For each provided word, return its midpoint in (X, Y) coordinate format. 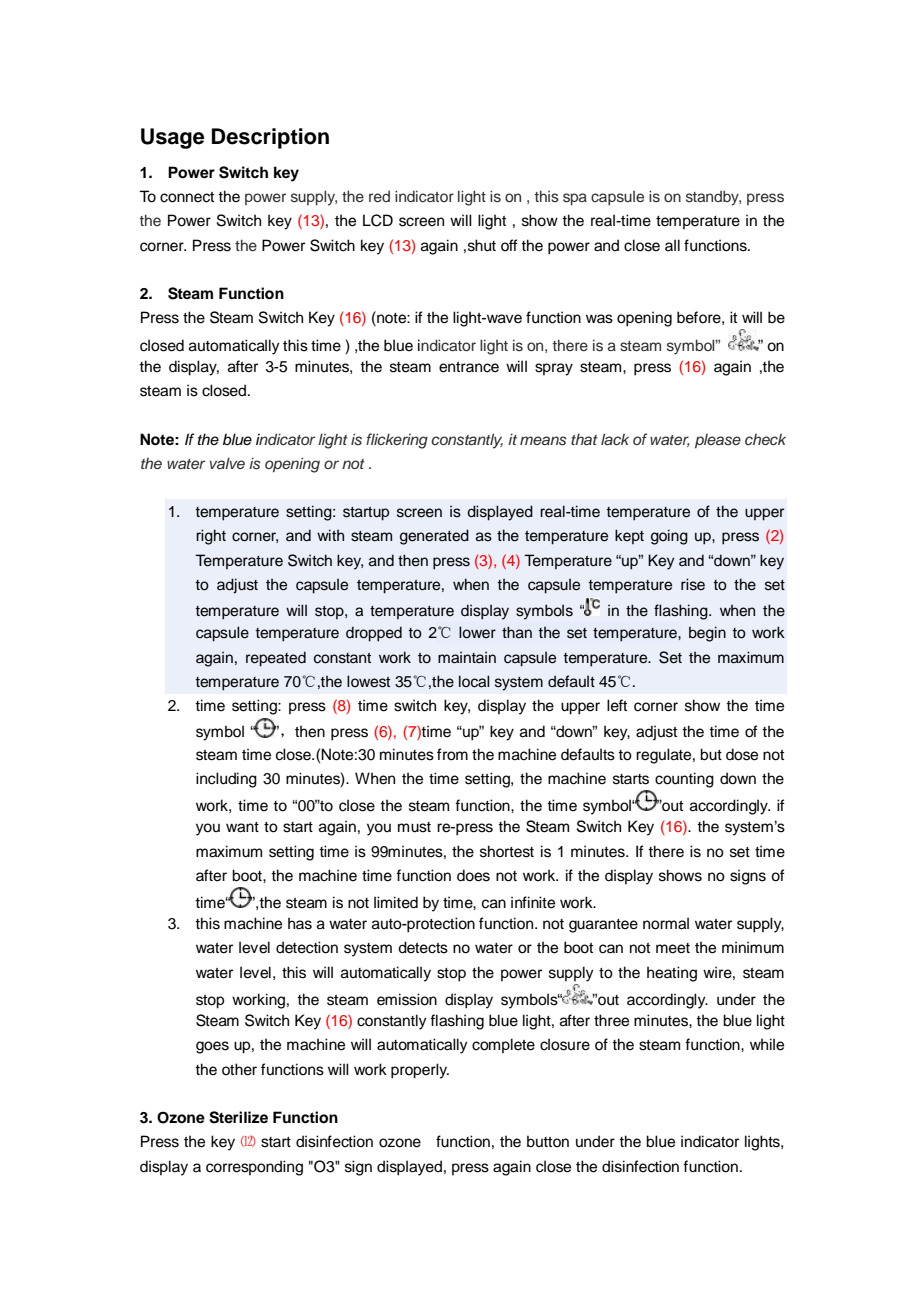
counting (684, 780)
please (718, 441)
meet (673, 948)
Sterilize (238, 1117)
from (452, 754)
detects (423, 947)
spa (575, 199)
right (211, 537)
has (300, 923)
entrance (469, 367)
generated (434, 537)
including (226, 780)
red (379, 196)
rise (693, 584)
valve (227, 463)
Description (270, 138)
